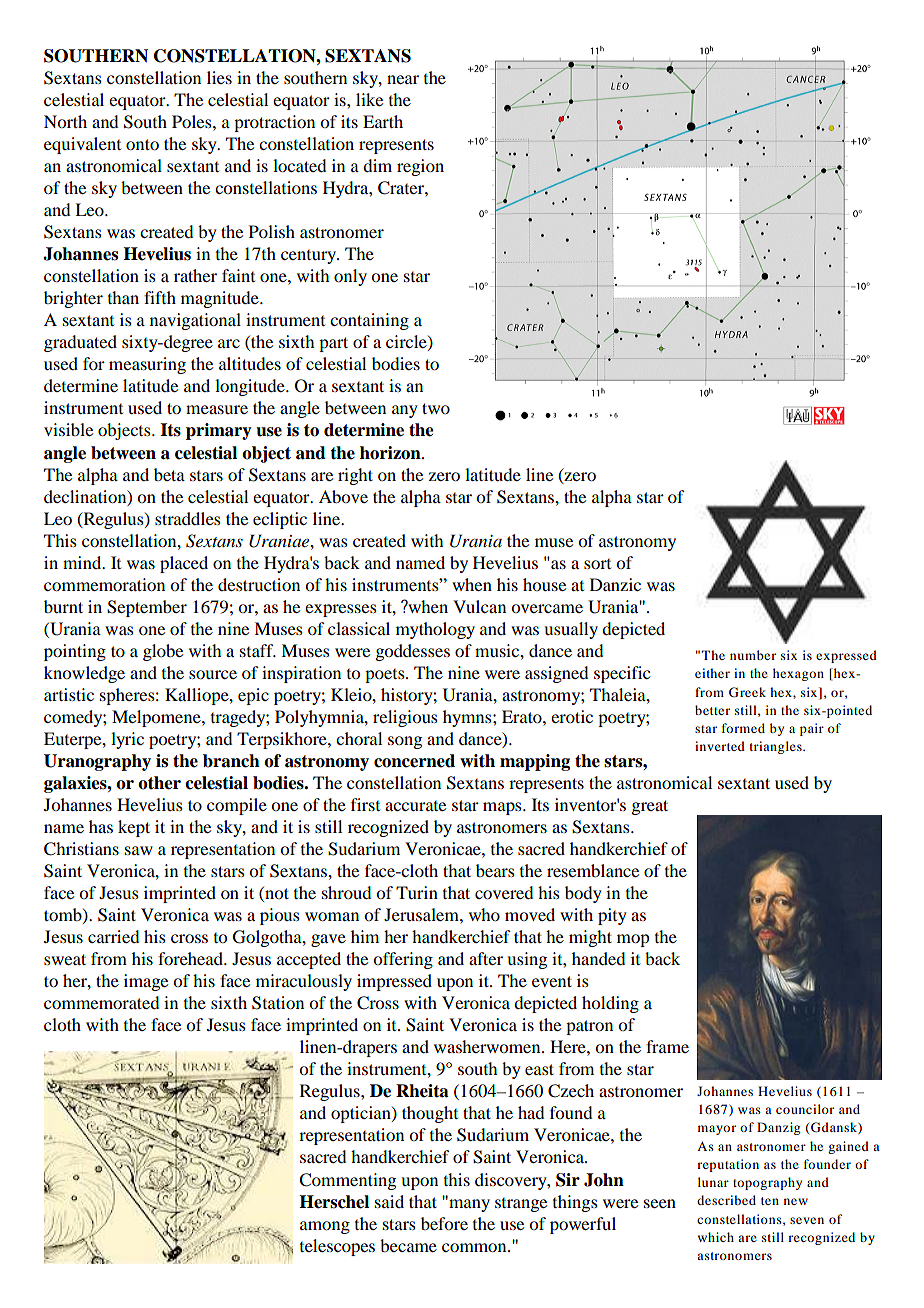  Describe the element at coordinates (193, 121) in the screenshot. I see `Poles` at that location.
